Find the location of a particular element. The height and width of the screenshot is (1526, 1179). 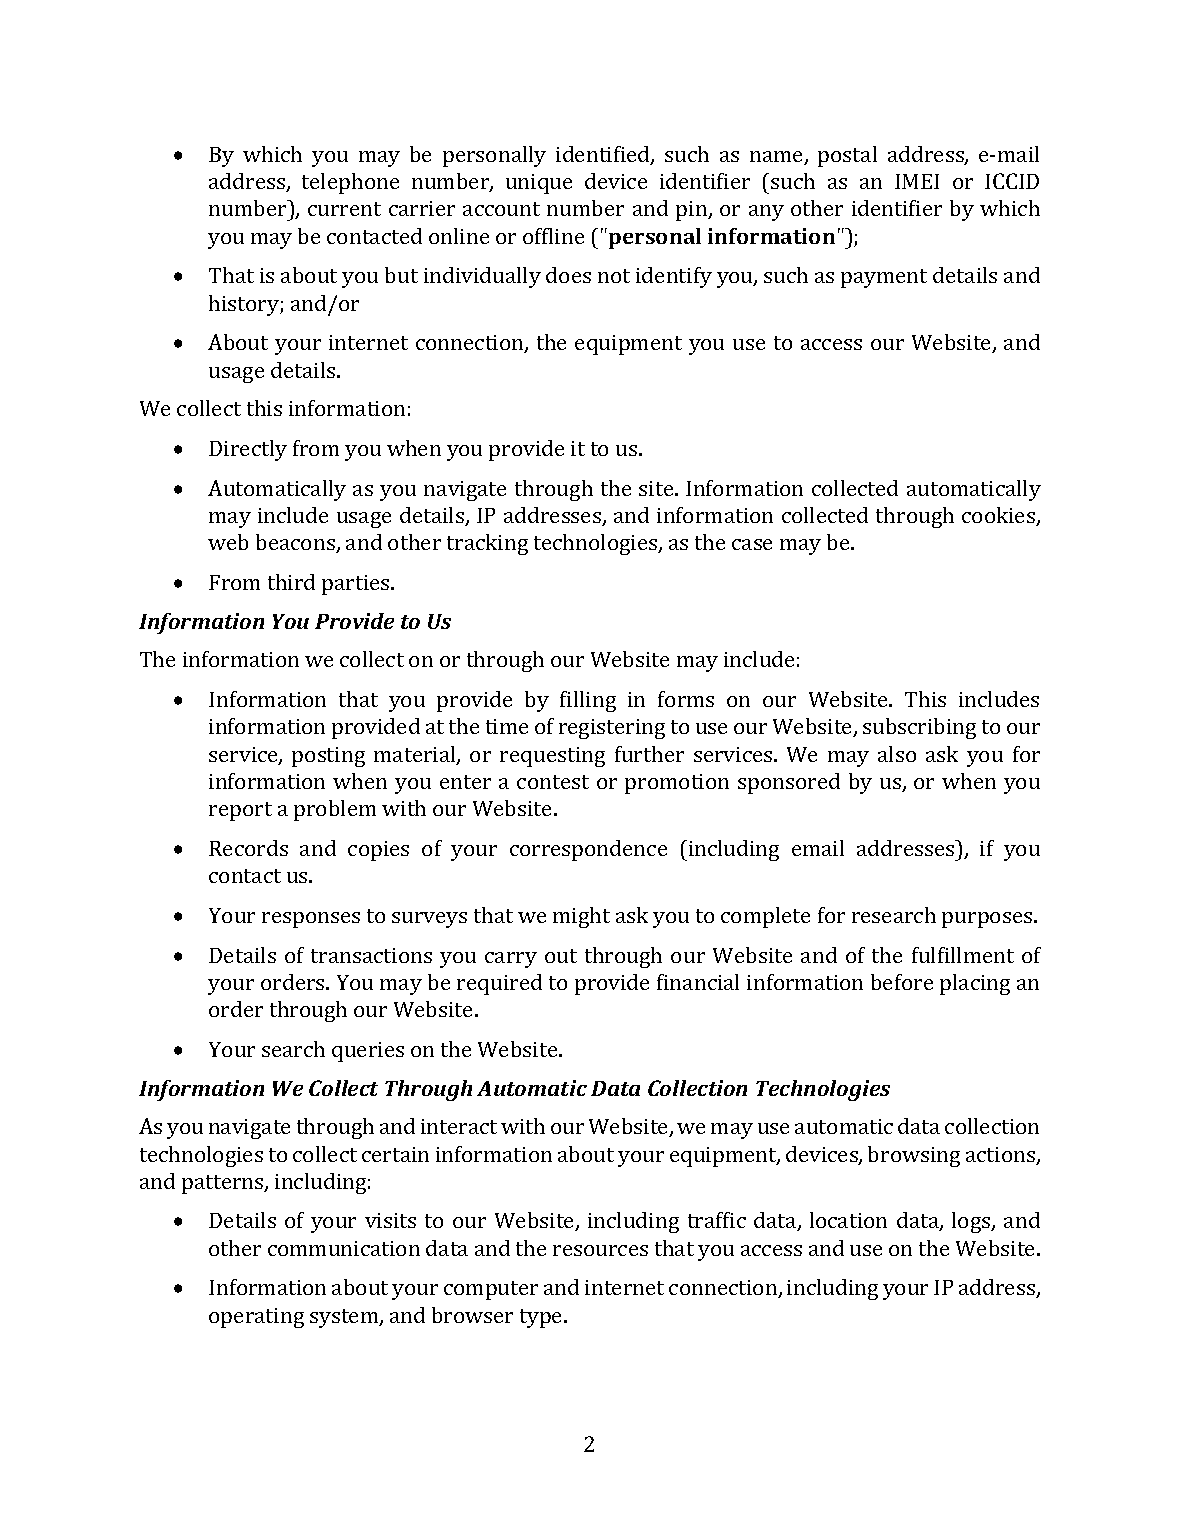

telephone is located at coordinates (350, 183).
